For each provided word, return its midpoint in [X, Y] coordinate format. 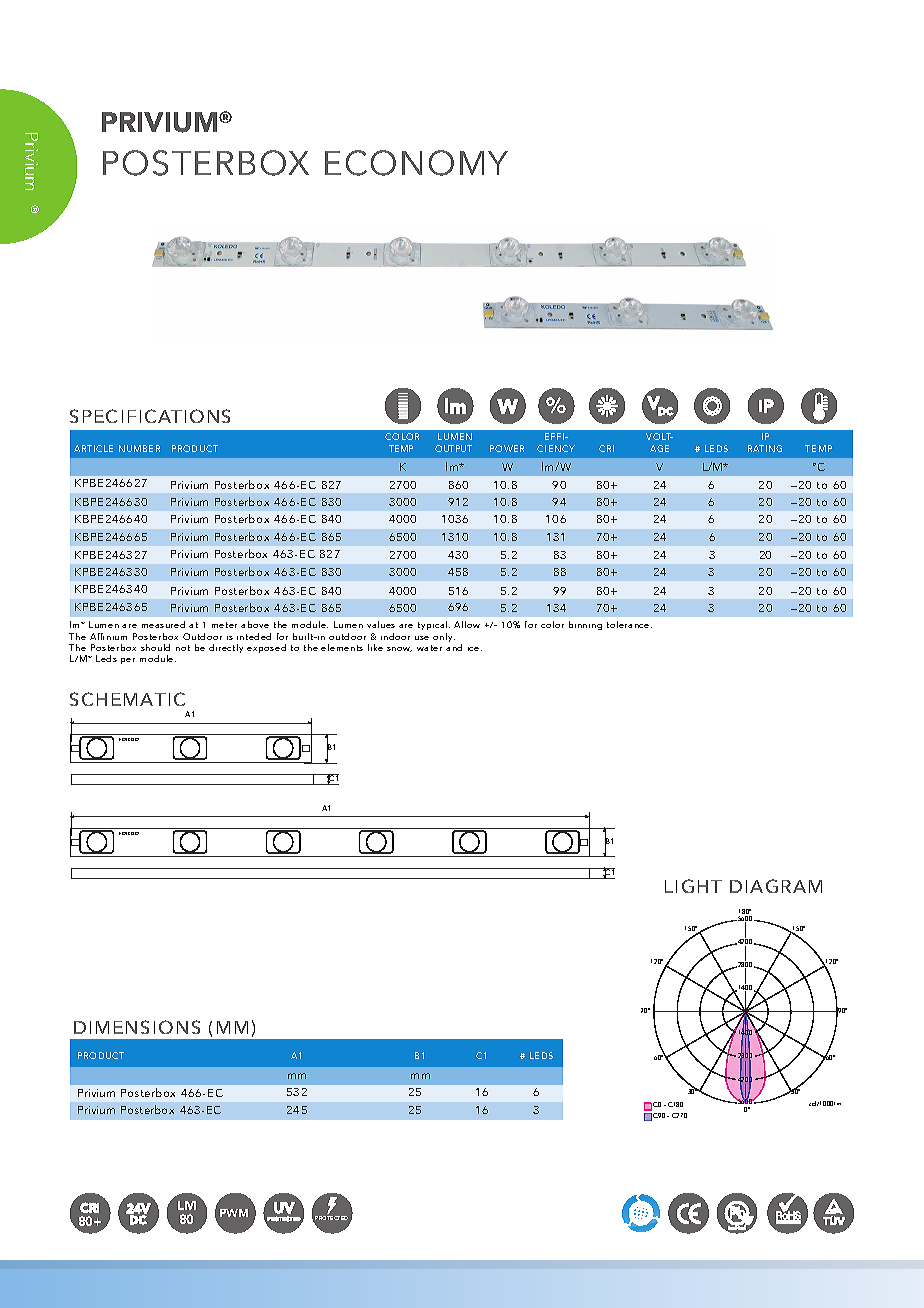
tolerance [629, 624]
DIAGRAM [776, 886]
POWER [507, 448]
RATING [765, 448]
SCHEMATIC [127, 699]
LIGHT [693, 886]
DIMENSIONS [137, 1027]
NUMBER [139, 448]
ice [475, 649]
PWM [234, 1213]
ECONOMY [416, 163]
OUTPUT [453, 448]
